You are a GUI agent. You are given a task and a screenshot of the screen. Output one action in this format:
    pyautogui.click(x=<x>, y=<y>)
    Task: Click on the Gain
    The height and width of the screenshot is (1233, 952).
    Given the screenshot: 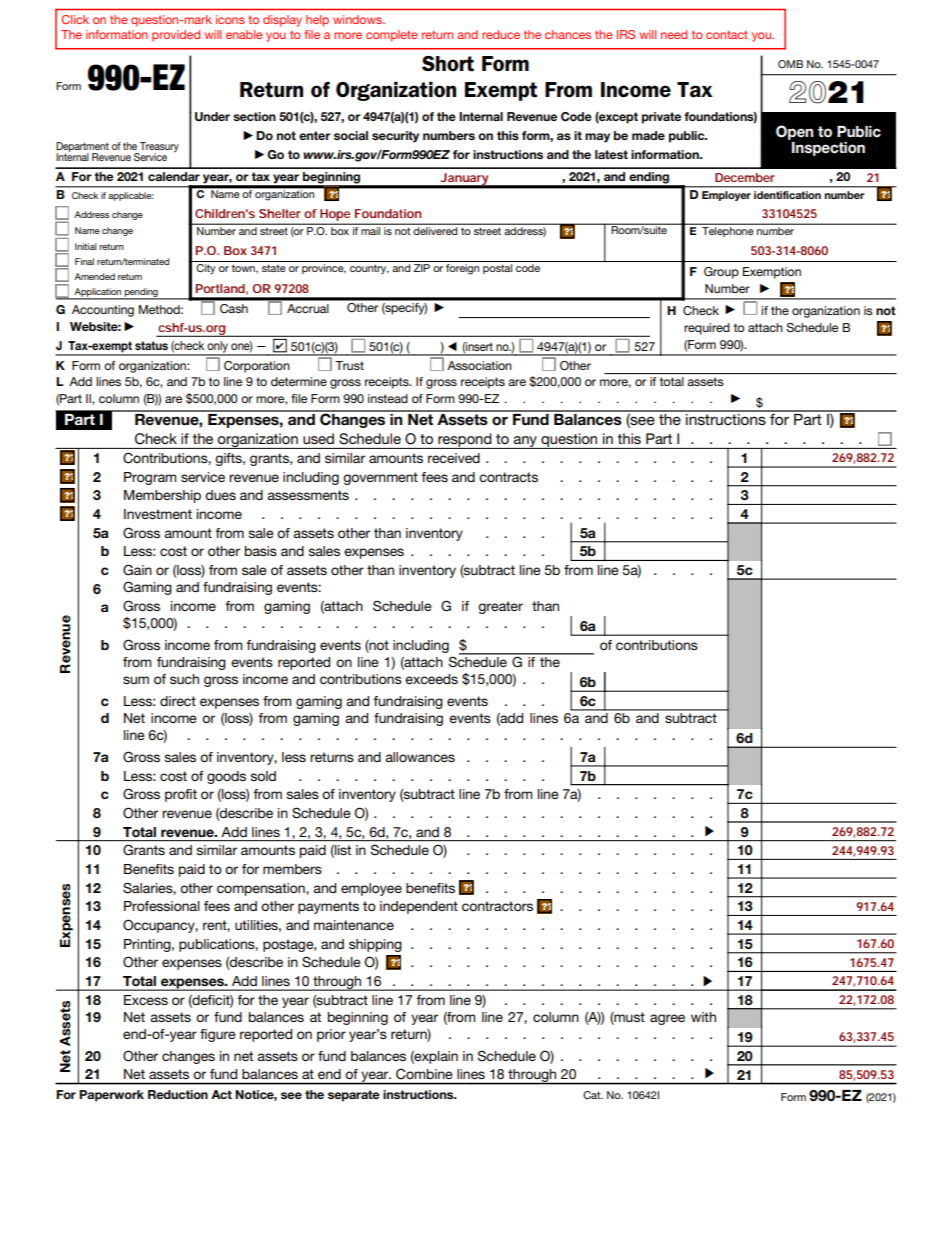 What is the action you would take?
    pyautogui.click(x=137, y=570)
